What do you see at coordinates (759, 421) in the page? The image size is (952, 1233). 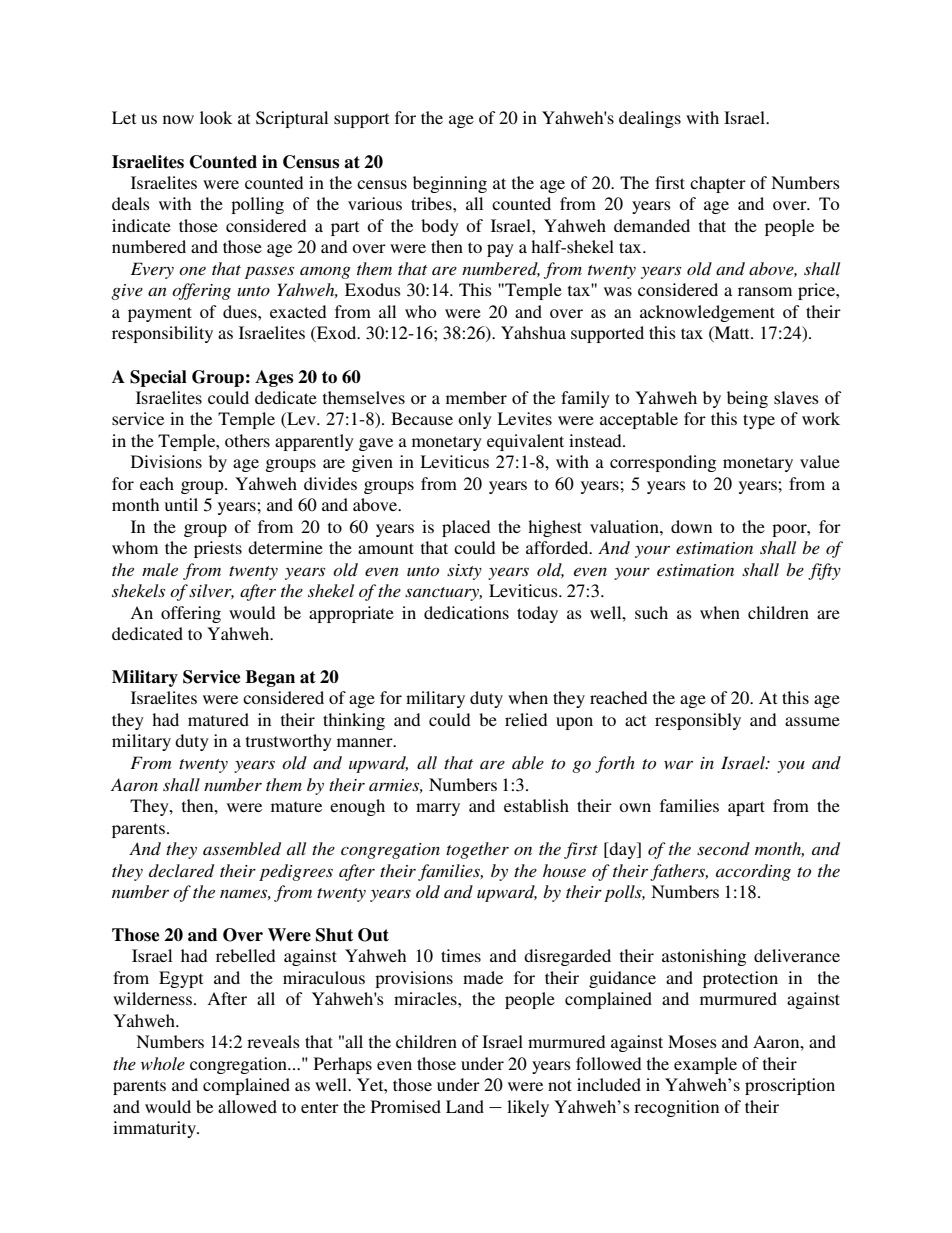 I see `type` at bounding box center [759, 421].
